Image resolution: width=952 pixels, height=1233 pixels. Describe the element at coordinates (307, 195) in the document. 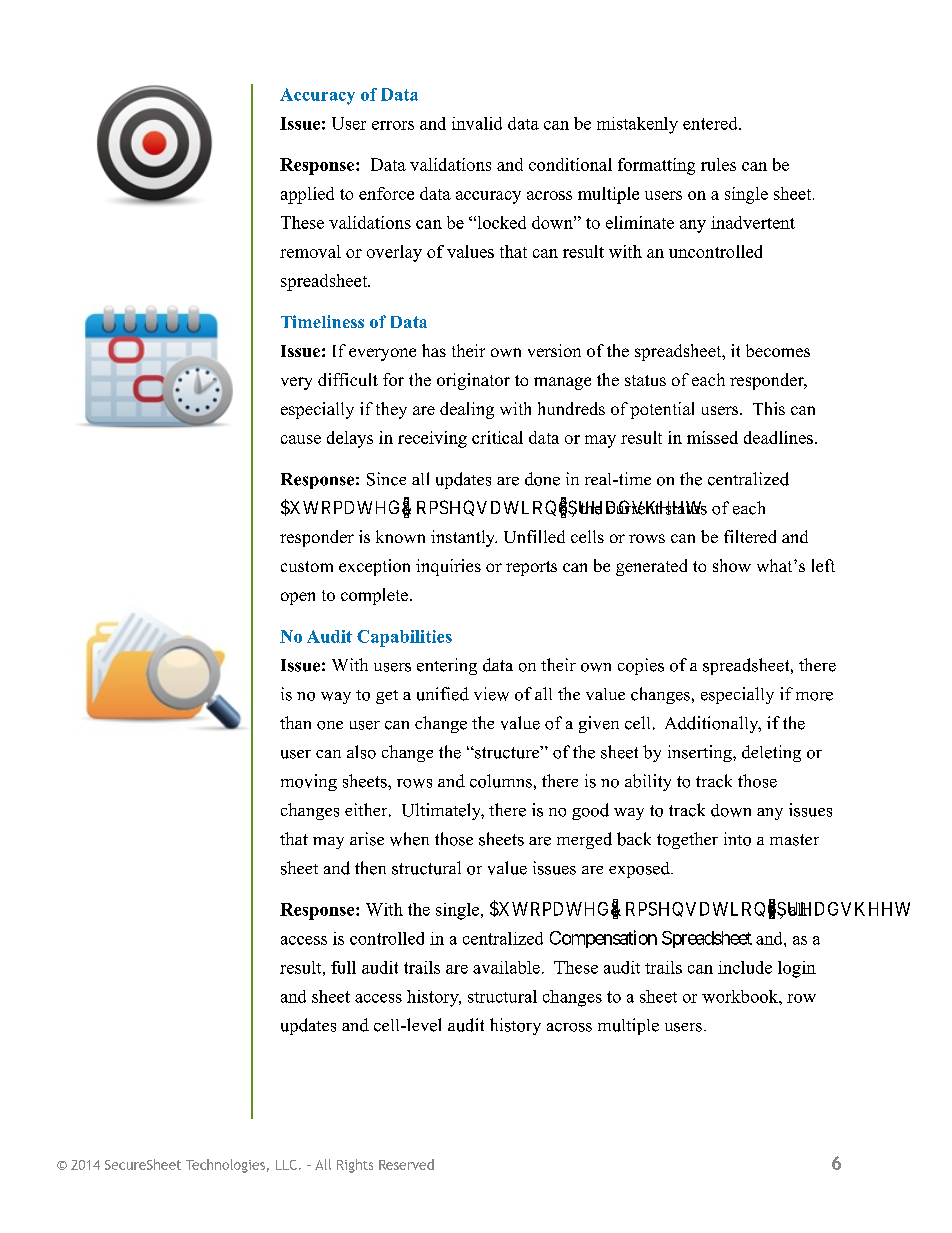

I see `applied` at that location.
